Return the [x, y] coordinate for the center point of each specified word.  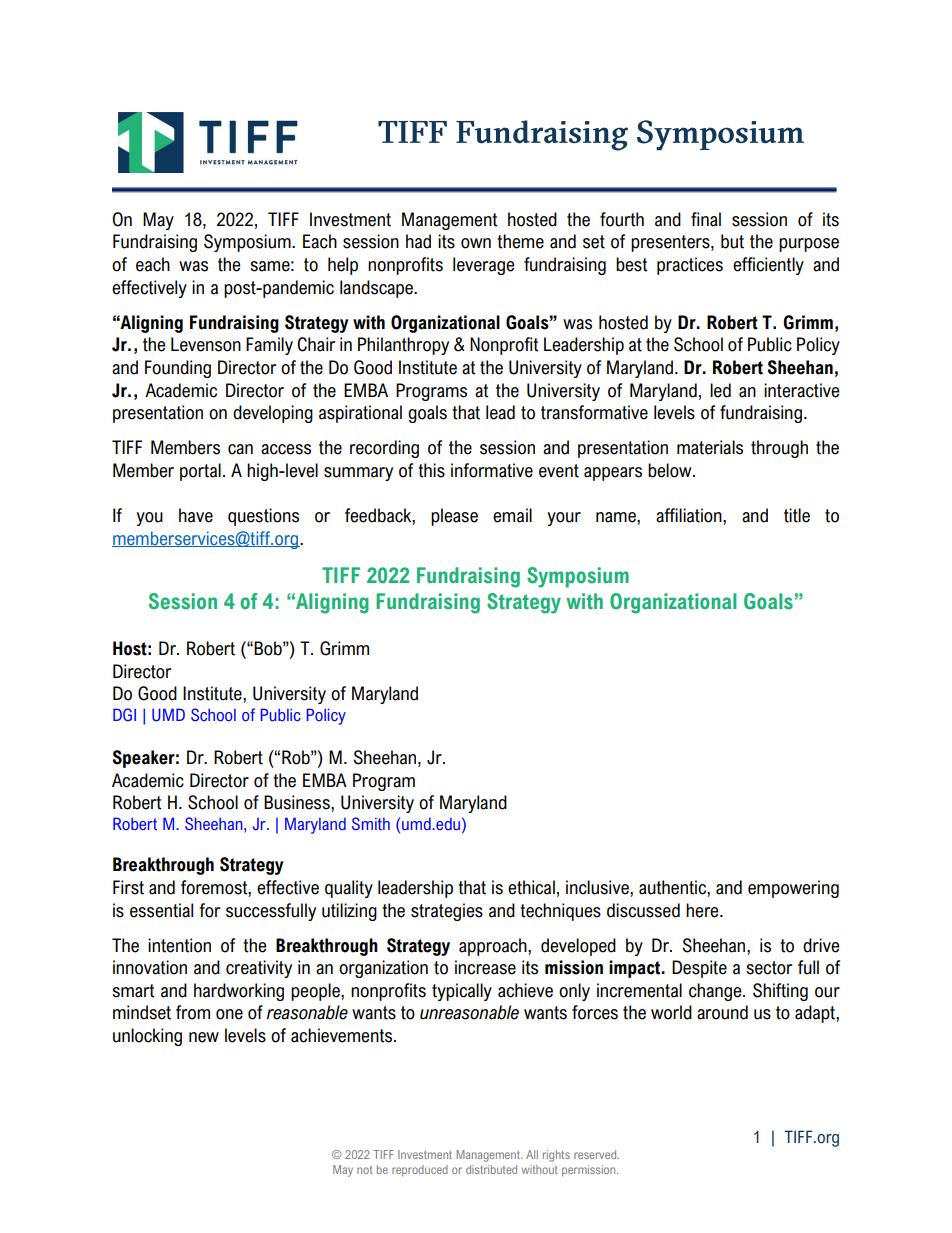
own [476, 243]
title [797, 515]
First [128, 887]
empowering [793, 889]
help [343, 266]
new [204, 1037]
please [454, 517]
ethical [531, 887]
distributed [491, 1169]
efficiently [768, 266]
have [196, 515]
